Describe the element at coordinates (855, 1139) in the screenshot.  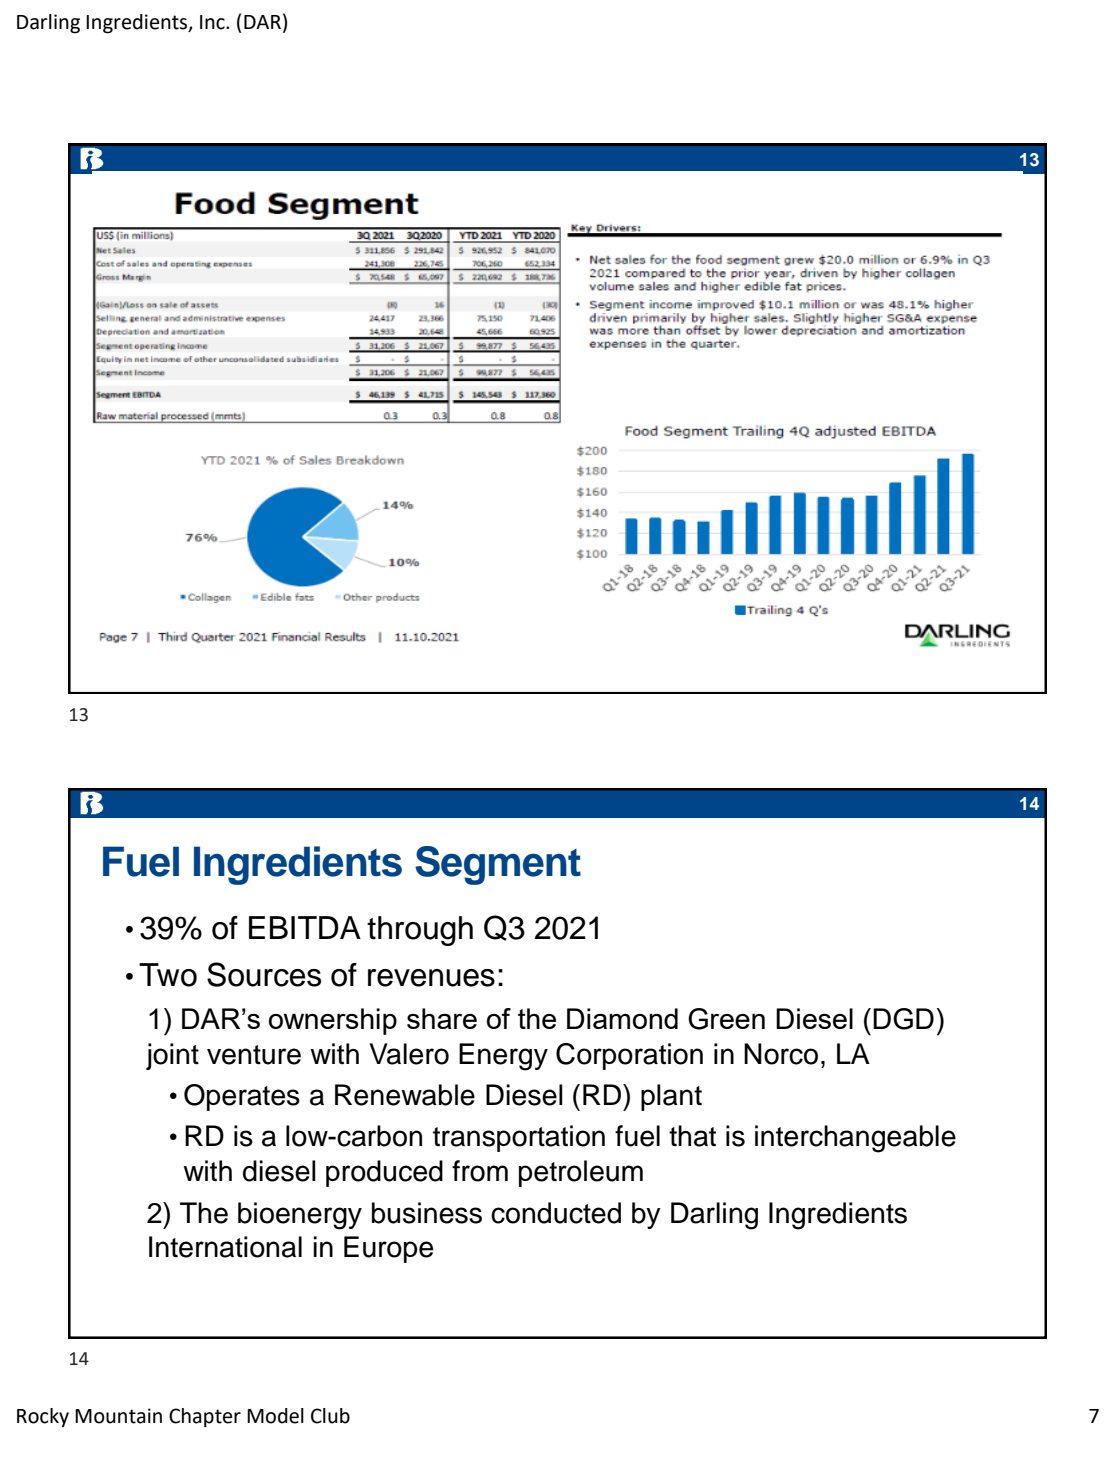
I see `interchangeable` at that location.
